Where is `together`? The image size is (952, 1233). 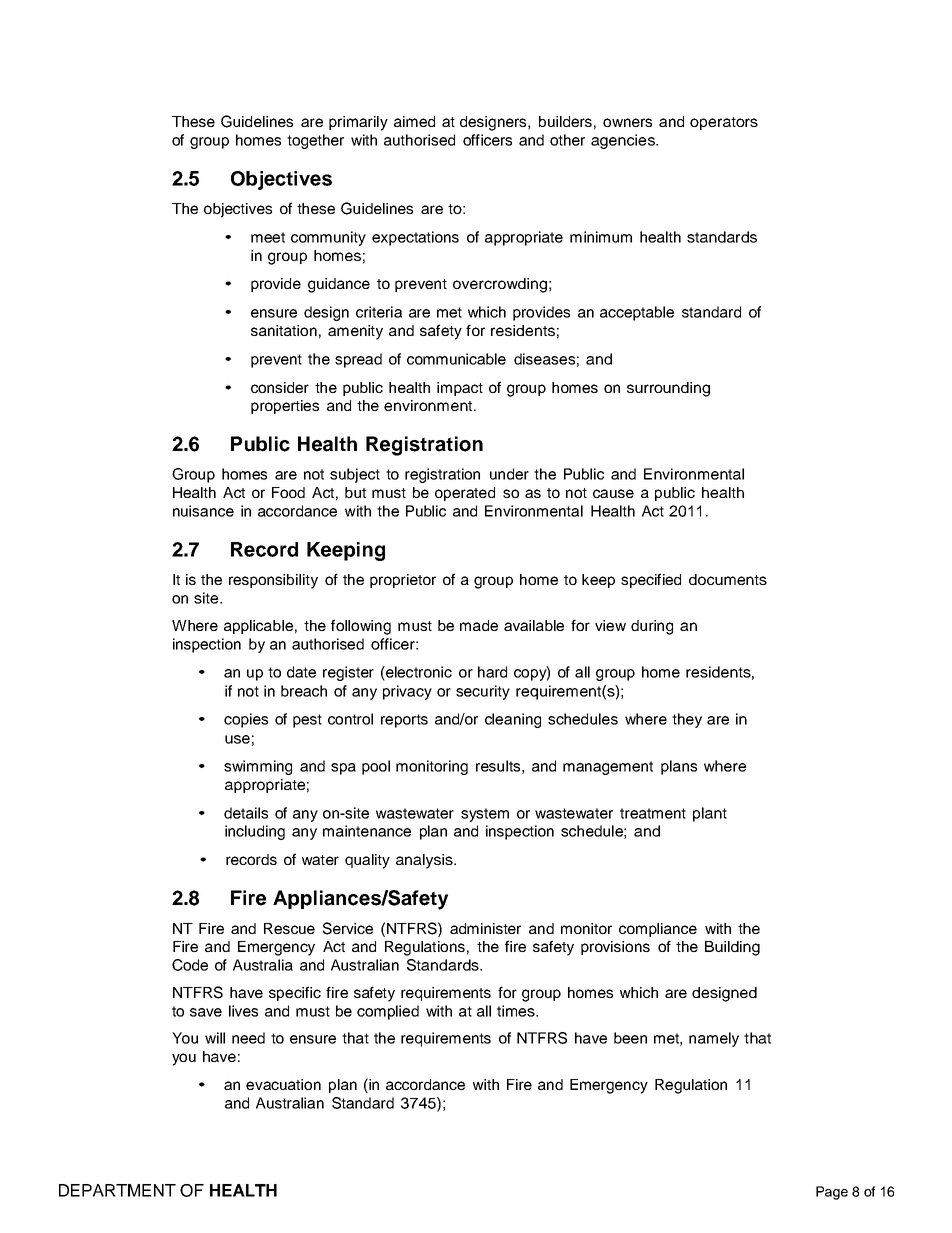 together is located at coordinates (315, 141).
